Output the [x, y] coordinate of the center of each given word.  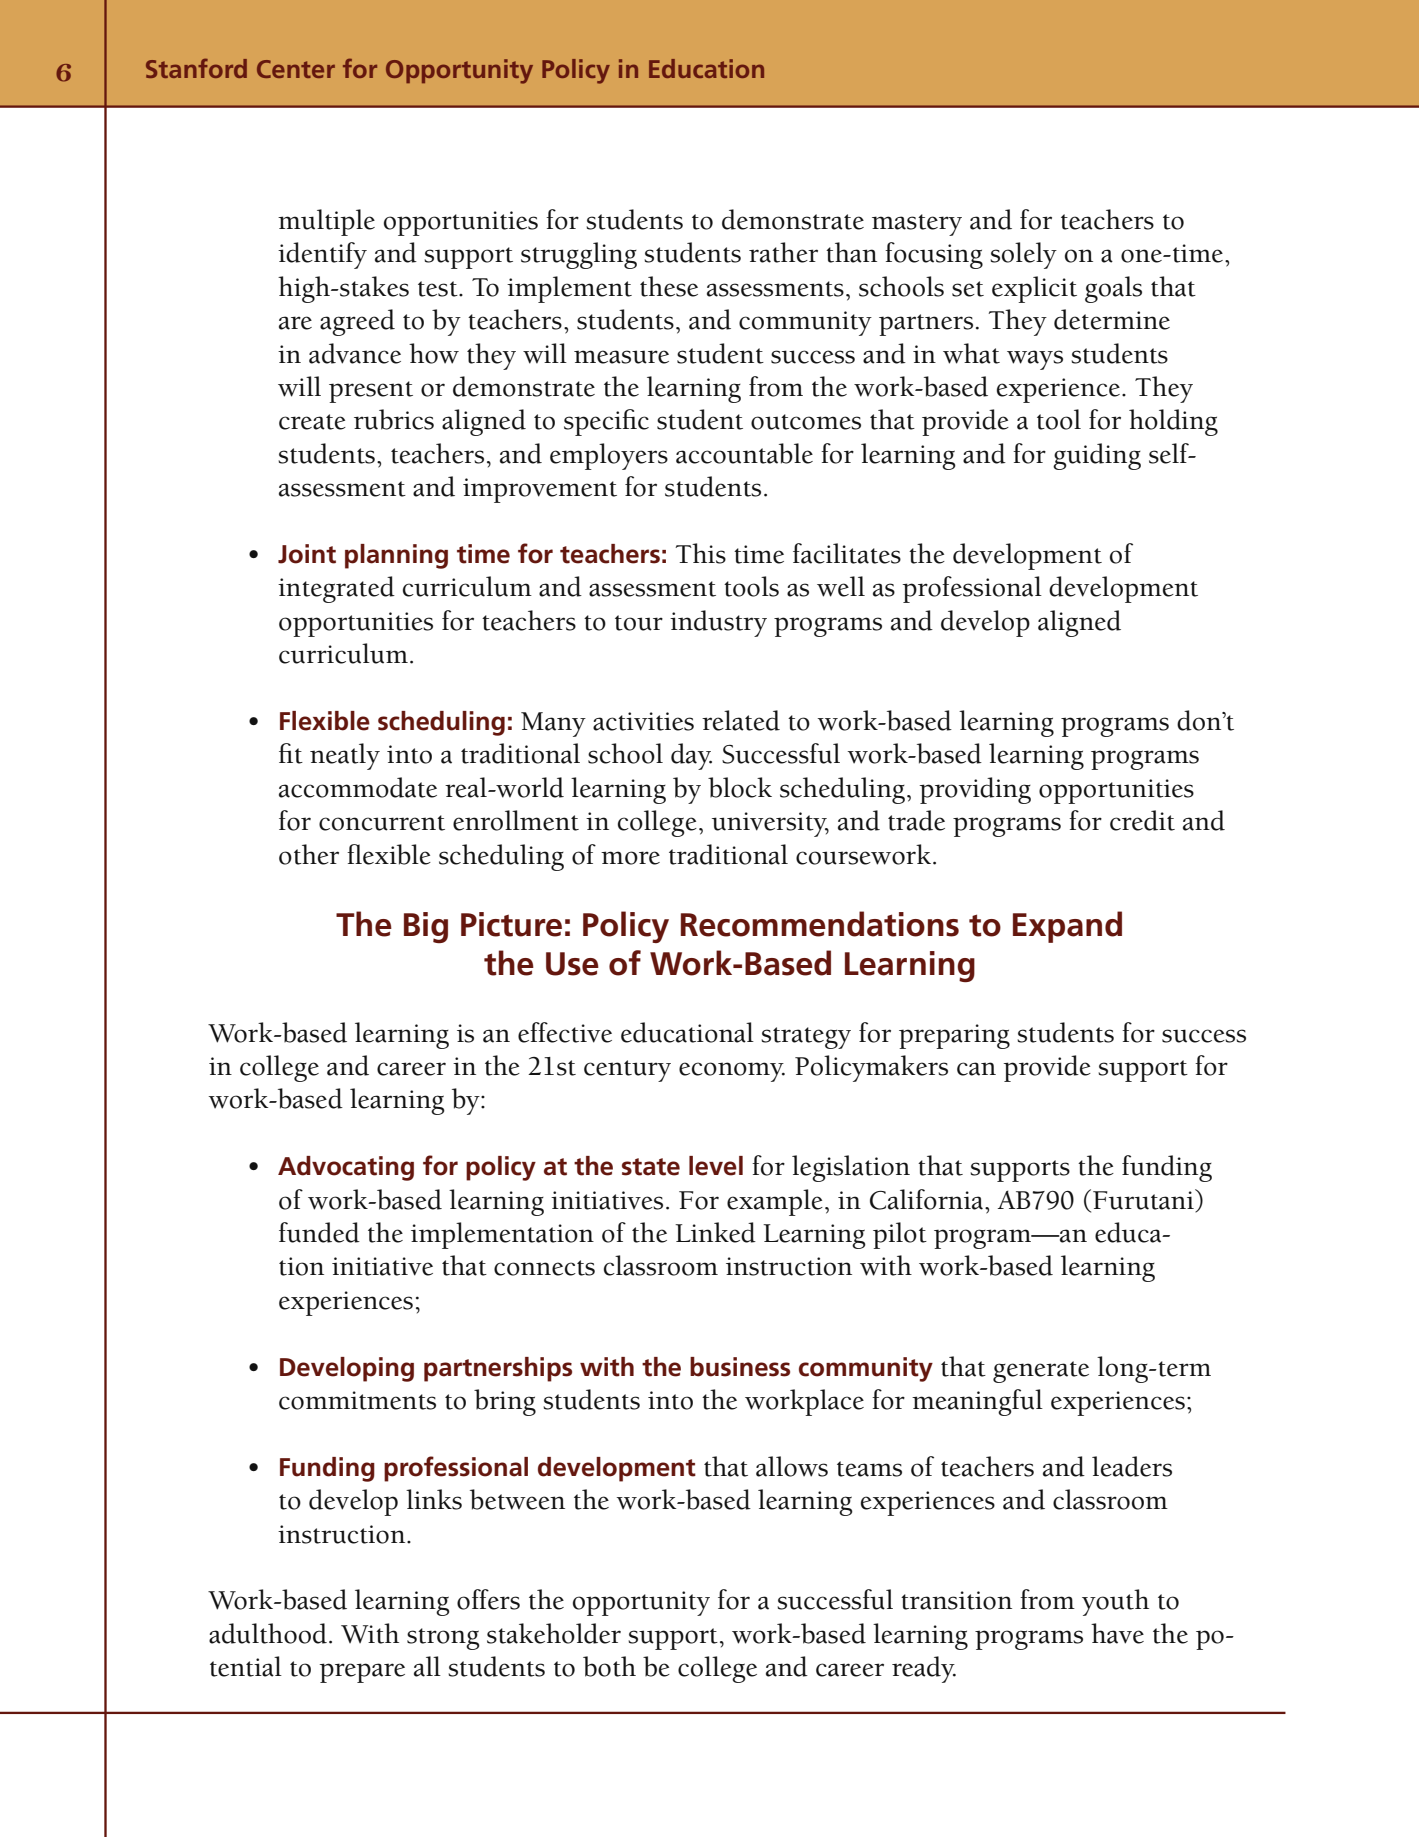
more [630, 858]
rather [783, 252]
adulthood [268, 1633]
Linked [715, 1232]
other [309, 854]
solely [1023, 255]
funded [319, 1232]
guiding [1097, 456]
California [926, 1199]
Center [296, 69]
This [700, 553]
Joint [307, 554]
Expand [1067, 927]
